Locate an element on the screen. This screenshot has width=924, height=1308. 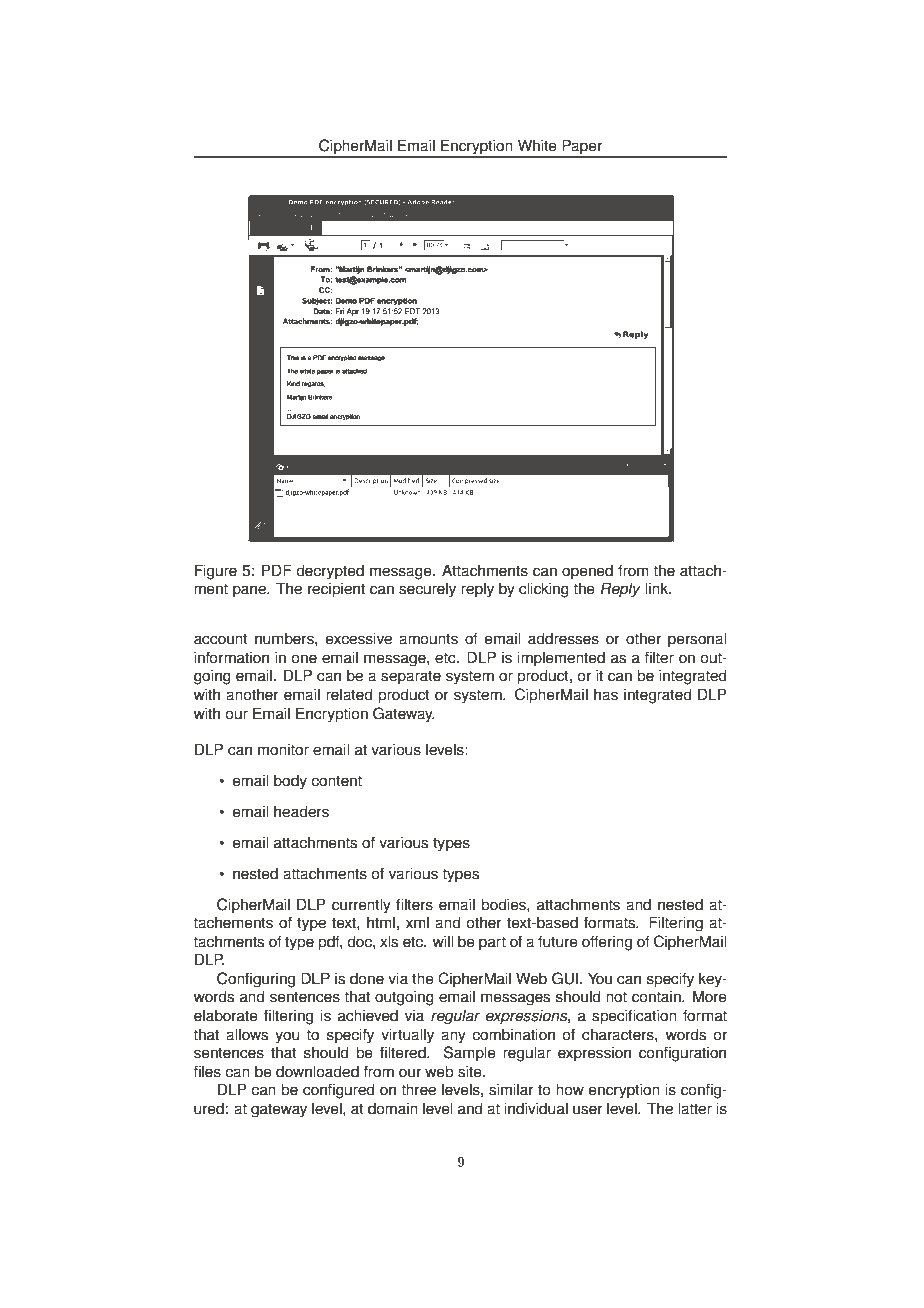
account is located at coordinates (221, 639).
